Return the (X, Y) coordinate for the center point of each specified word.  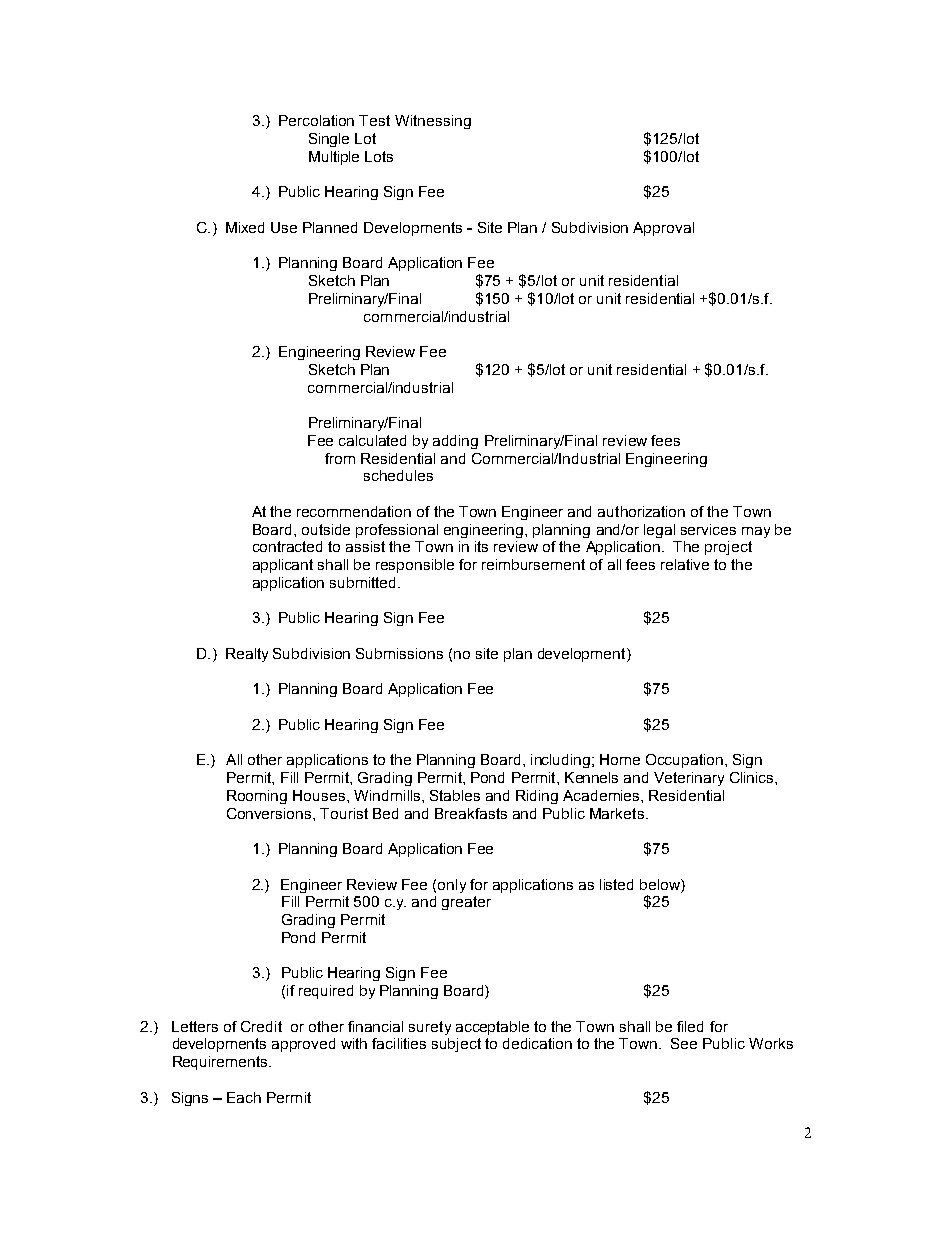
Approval (663, 229)
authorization (641, 511)
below (661, 884)
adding (455, 442)
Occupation (684, 761)
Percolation (316, 120)
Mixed (245, 227)
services (708, 529)
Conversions (270, 813)
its (481, 546)
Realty (247, 655)
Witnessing (433, 122)
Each (244, 1097)
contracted (287, 546)
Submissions (399, 653)
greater (466, 903)
